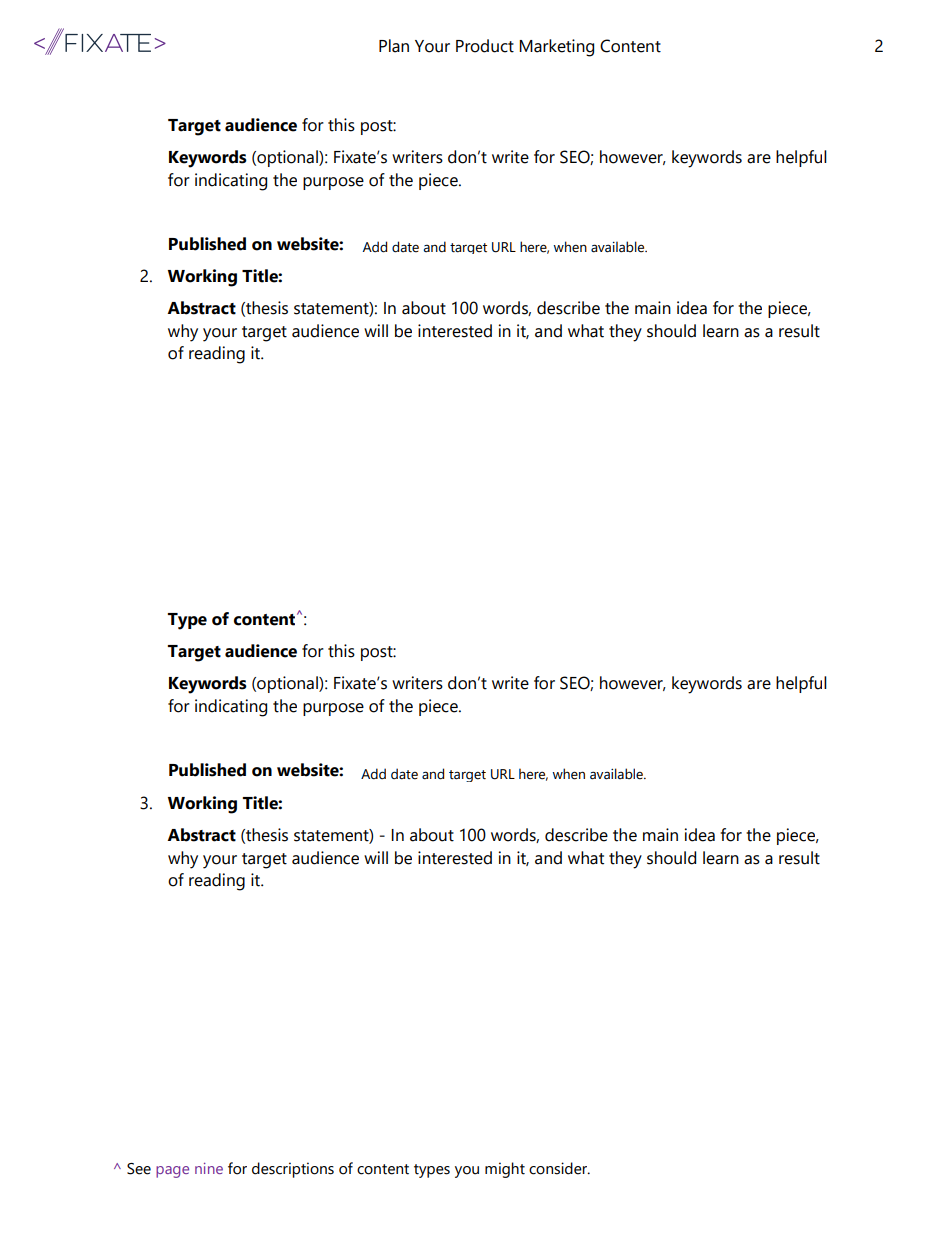 This image has height=1233, width=952. What do you see at coordinates (556, 48) in the image?
I see `Marketing` at bounding box center [556, 48].
